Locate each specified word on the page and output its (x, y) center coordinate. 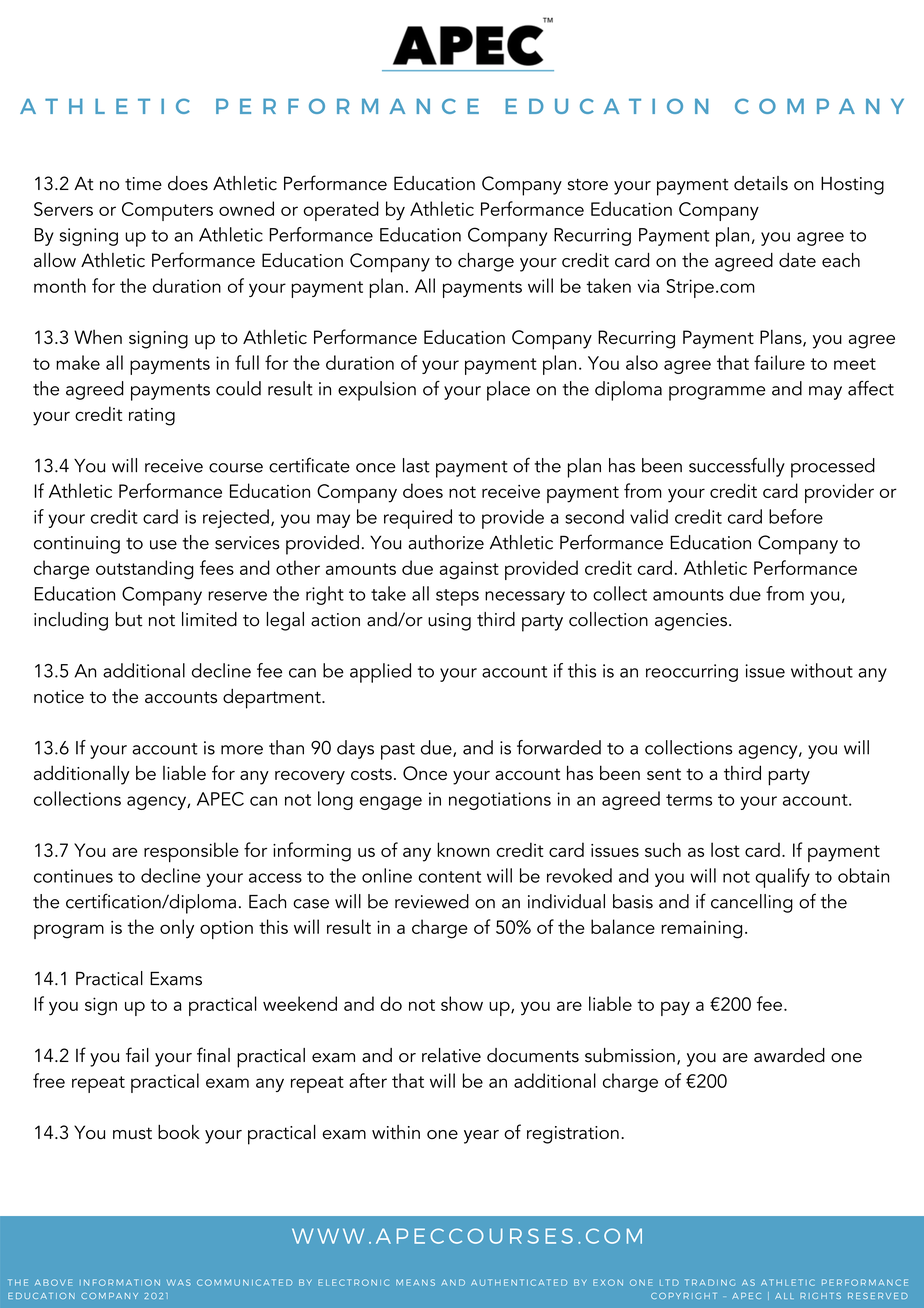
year (481, 1137)
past (398, 751)
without (822, 670)
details (761, 183)
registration (573, 1135)
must (132, 1133)
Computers (167, 211)
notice (59, 697)
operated (341, 211)
